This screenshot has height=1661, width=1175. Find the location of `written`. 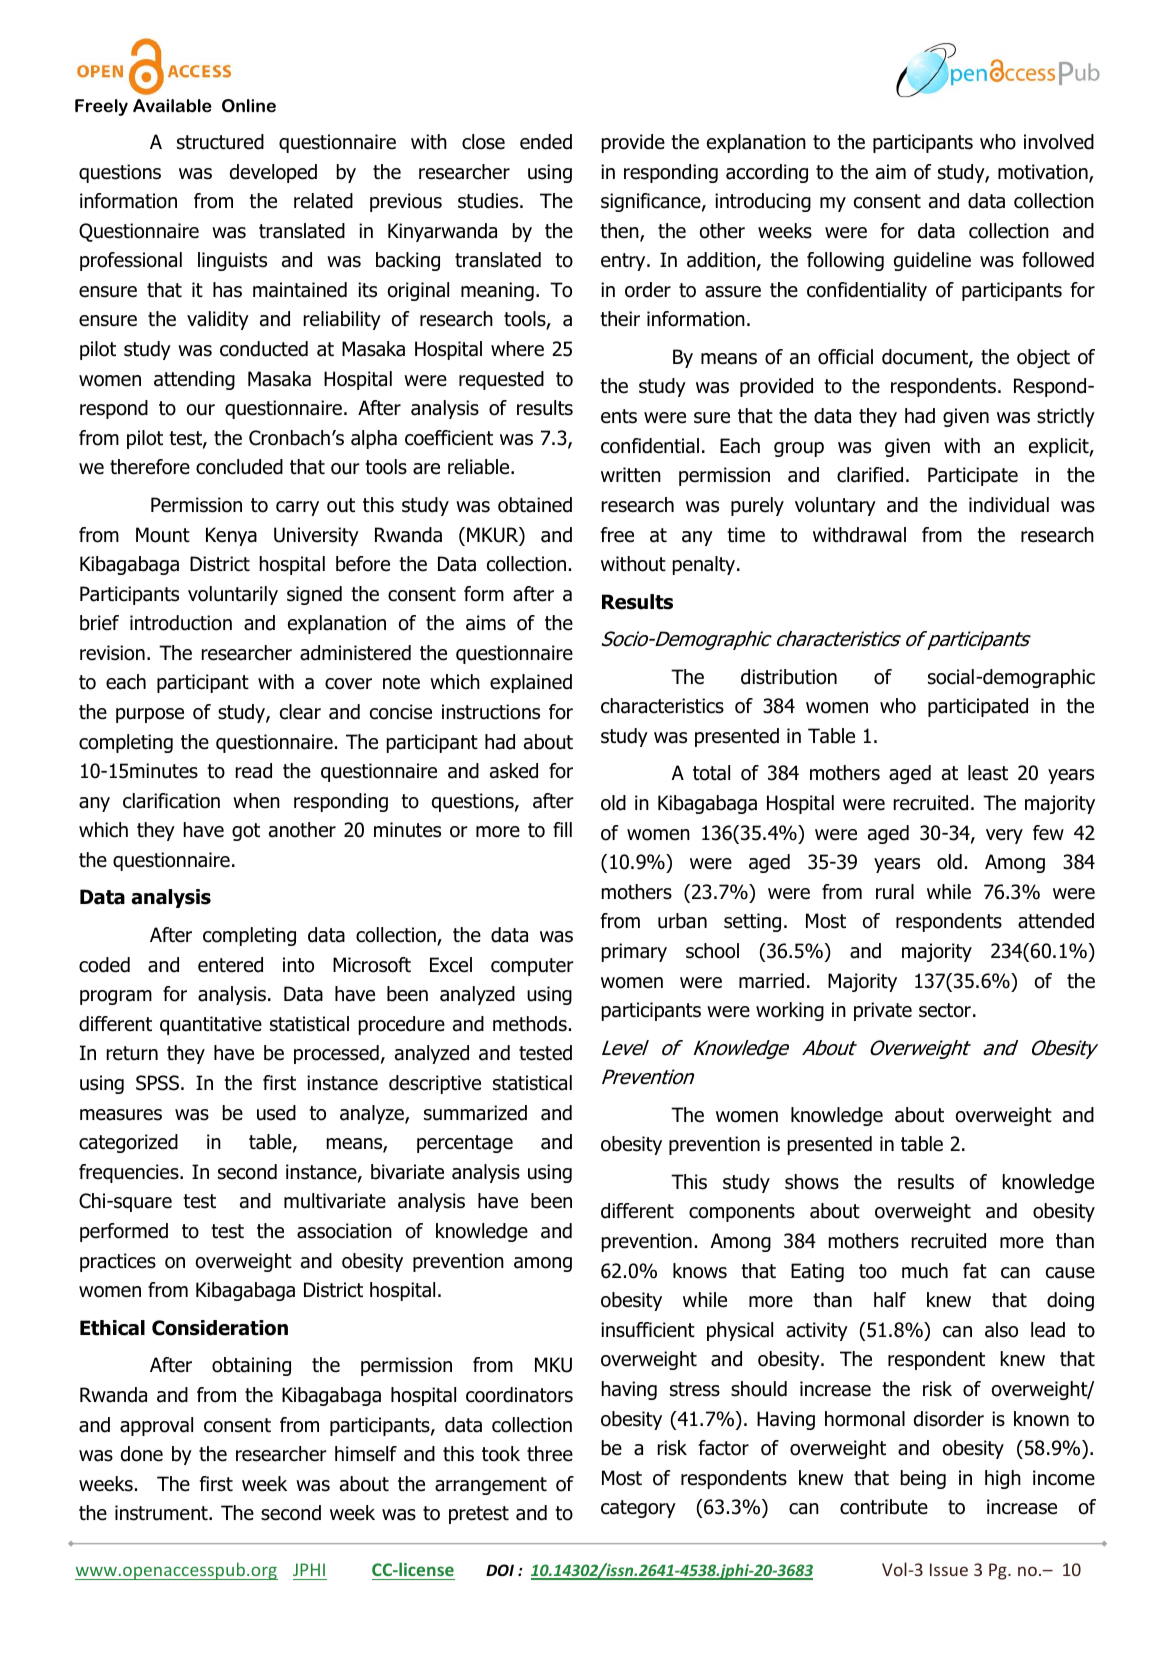

written is located at coordinates (631, 475).
